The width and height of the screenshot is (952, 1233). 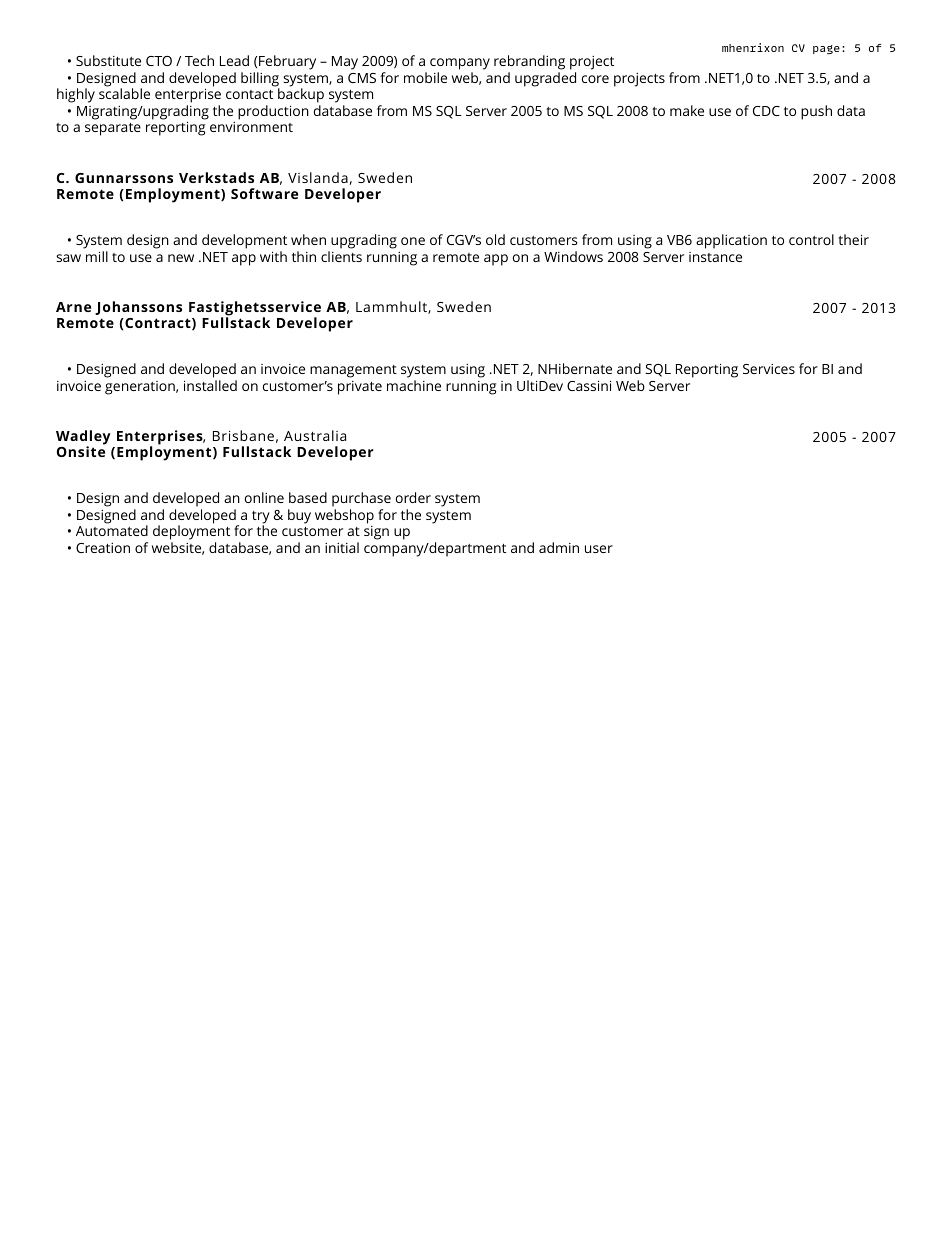 What do you see at coordinates (159, 61) in the screenshot?
I see `CTO` at bounding box center [159, 61].
